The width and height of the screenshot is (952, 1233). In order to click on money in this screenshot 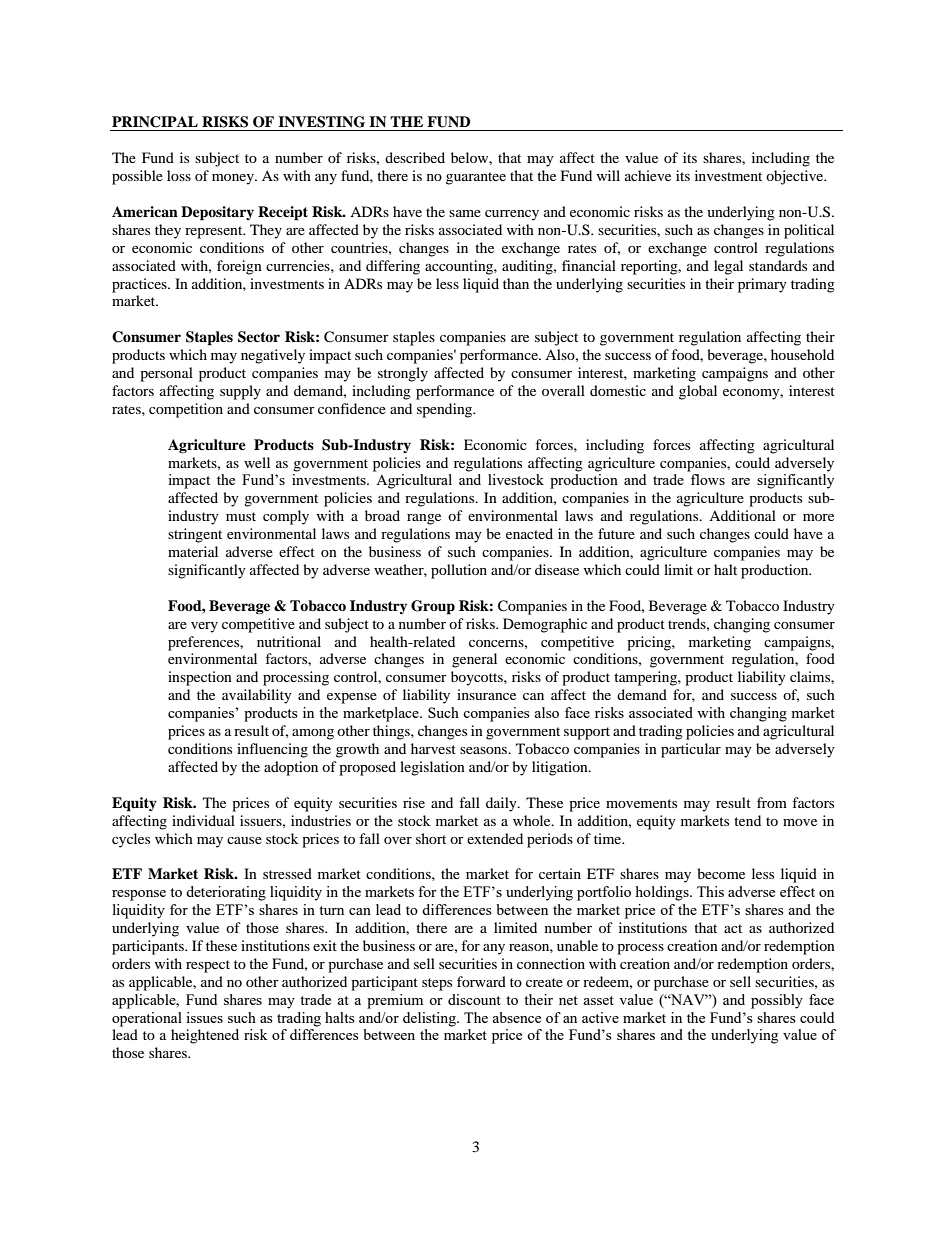, I will do `click(234, 179)`.
